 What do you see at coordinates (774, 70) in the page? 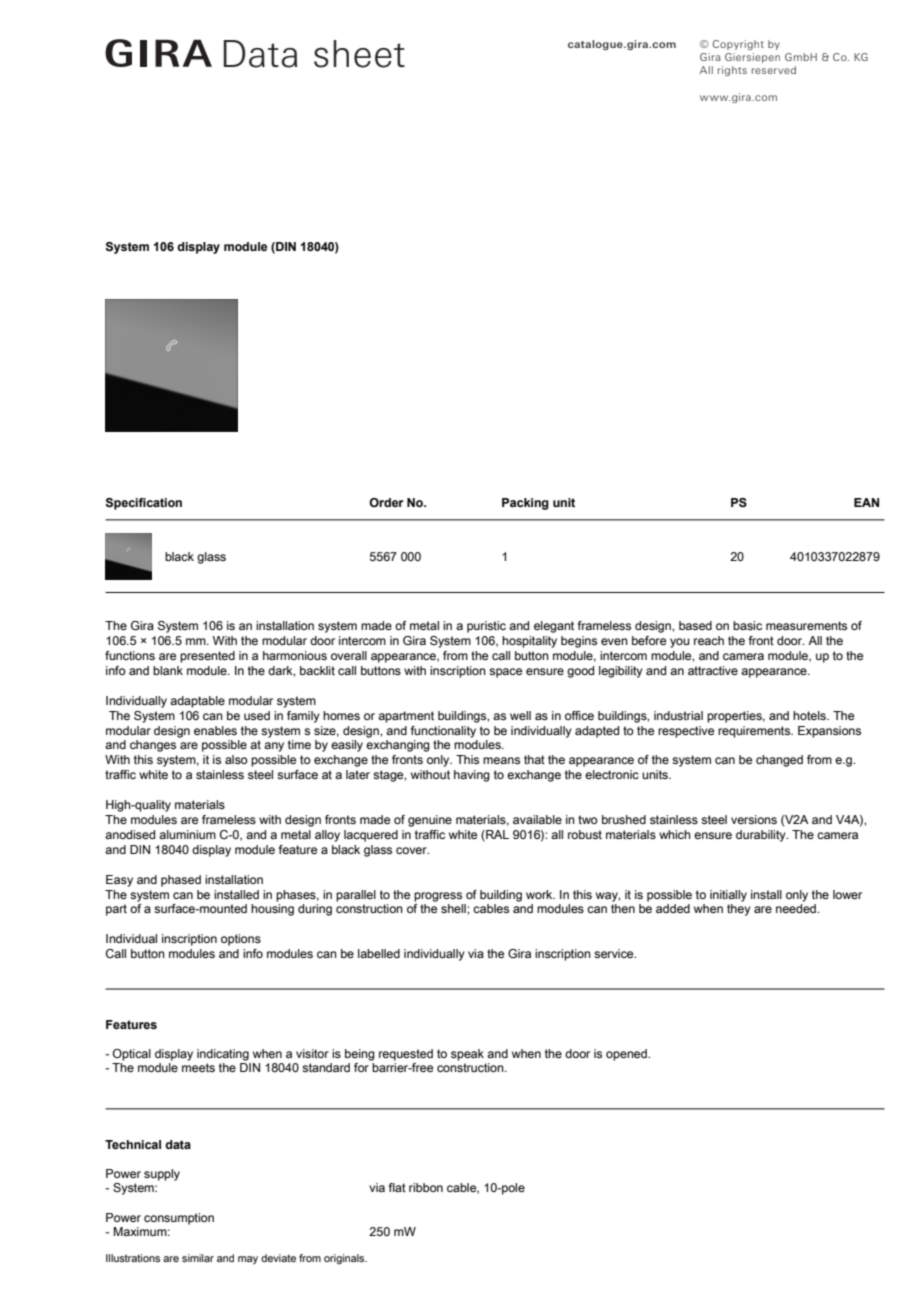
I see `reserved` at bounding box center [774, 70].
